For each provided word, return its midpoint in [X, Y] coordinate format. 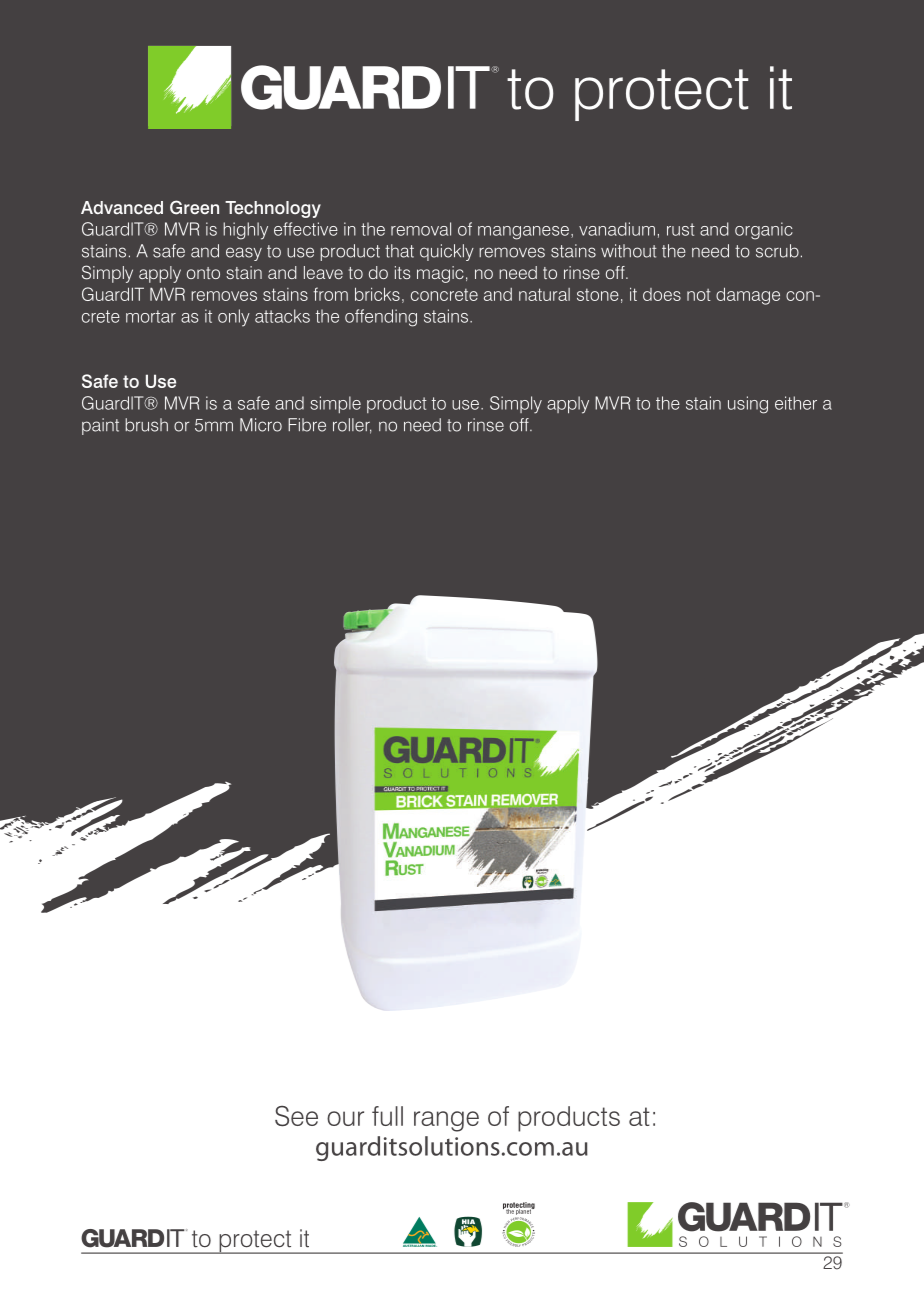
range [446, 1121]
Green [194, 207]
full [387, 1116]
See [296, 1116]
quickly [447, 252]
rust [681, 229]
